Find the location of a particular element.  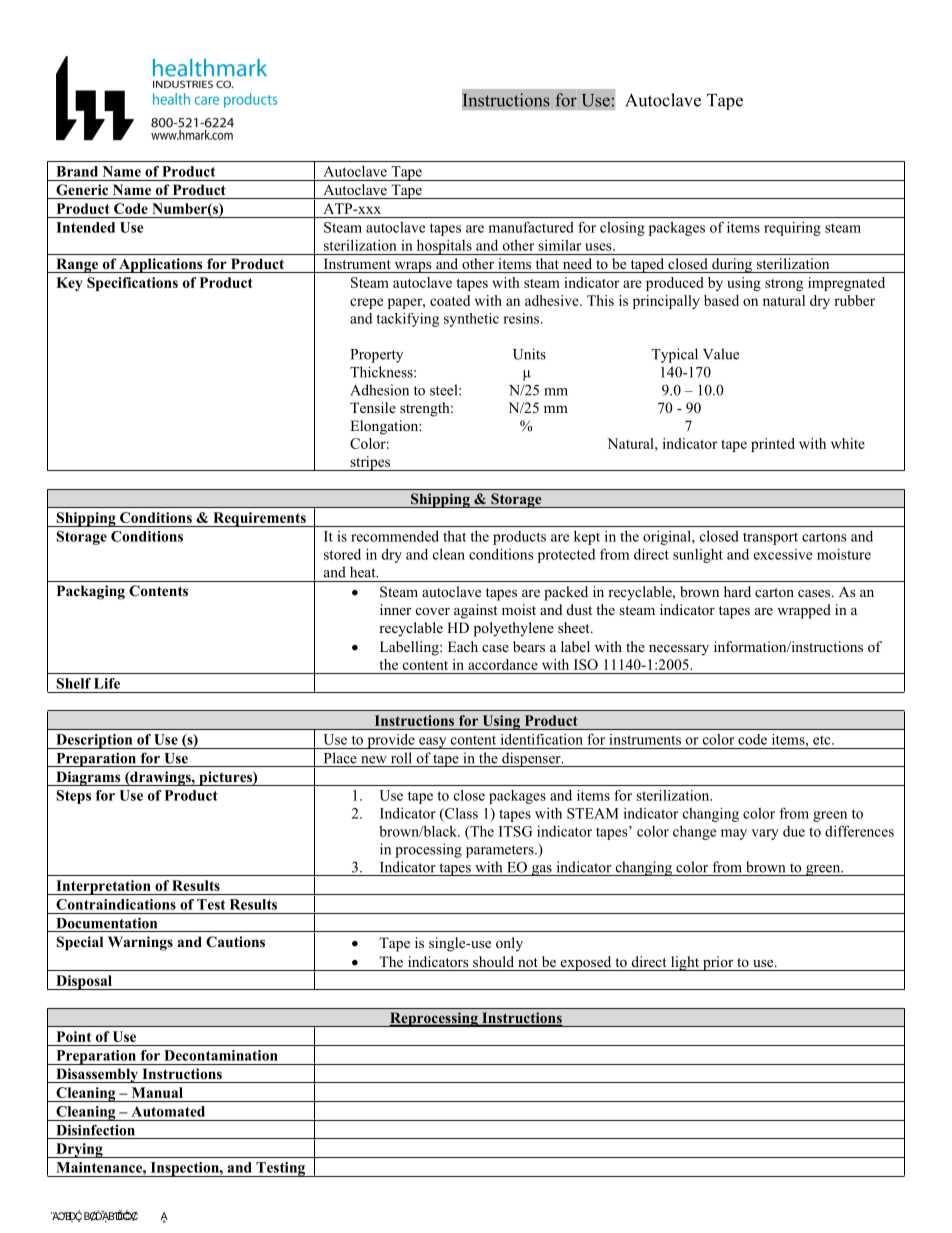

Each is located at coordinates (463, 646).
